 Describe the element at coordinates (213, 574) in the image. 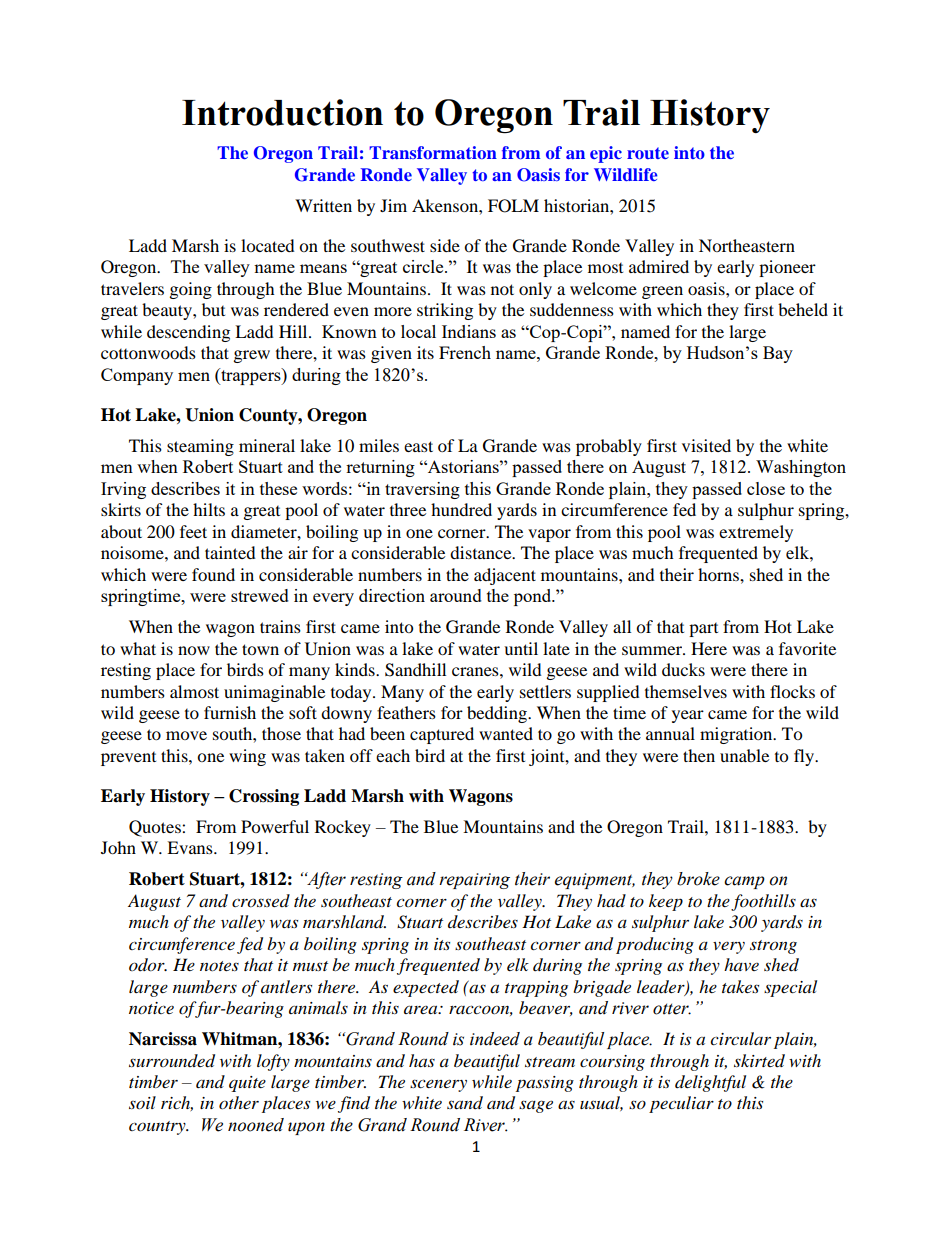

I see `found` at that location.
